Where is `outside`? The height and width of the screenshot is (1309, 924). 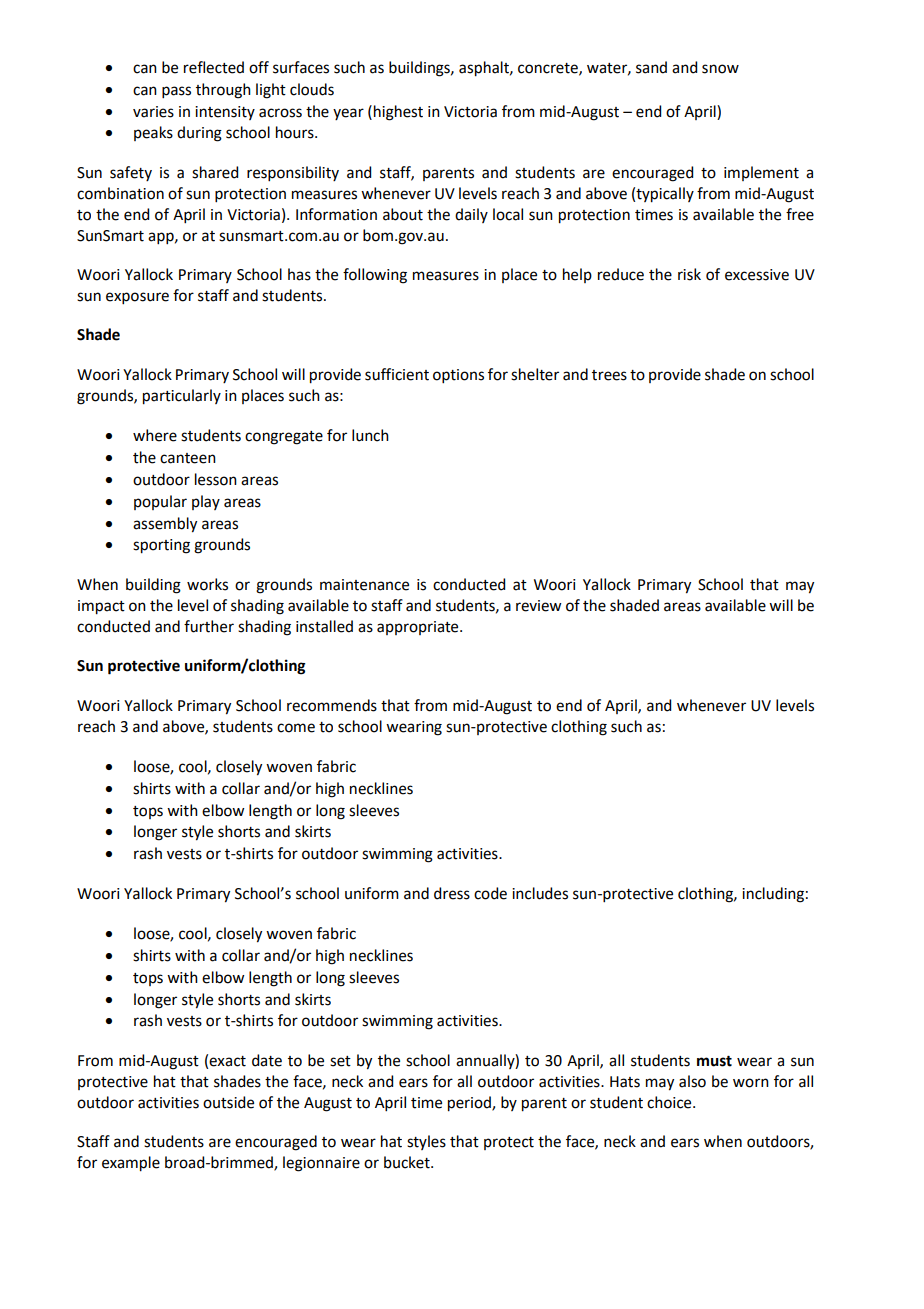 outside is located at coordinates (228, 1102).
